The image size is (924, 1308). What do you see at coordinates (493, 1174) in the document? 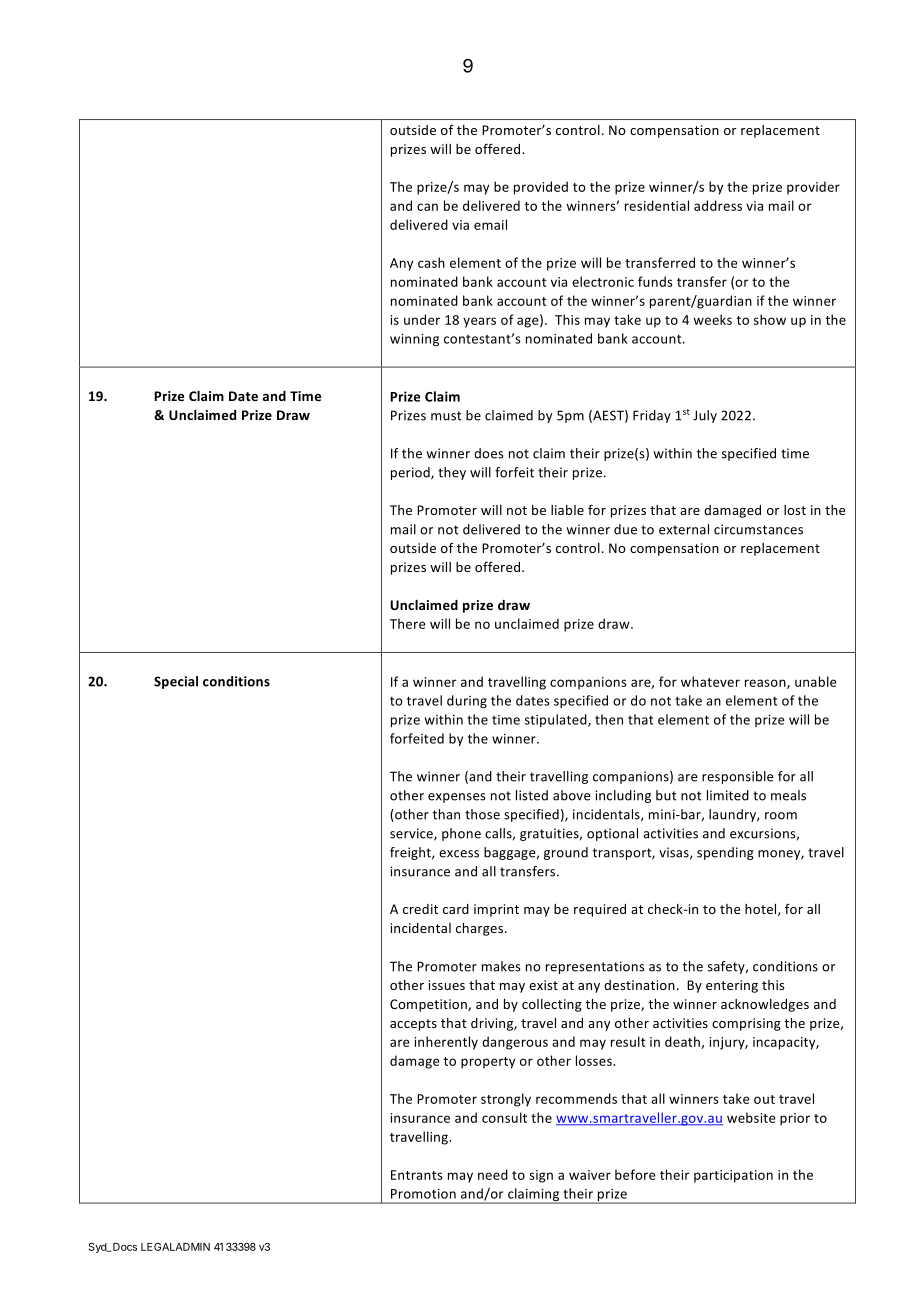
I see `need` at bounding box center [493, 1174].
